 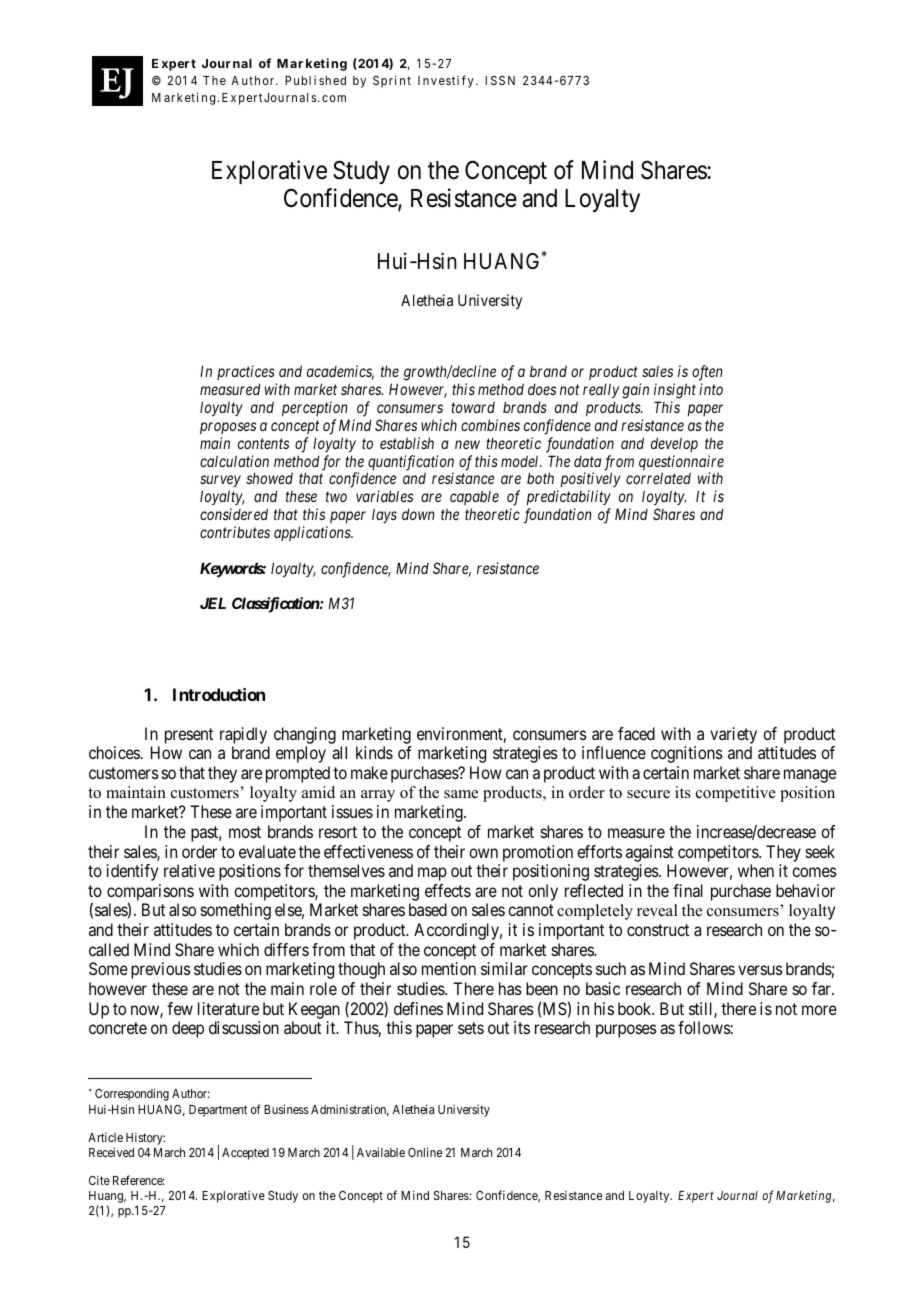 I want to click on practices, so click(x=246, y=372).
